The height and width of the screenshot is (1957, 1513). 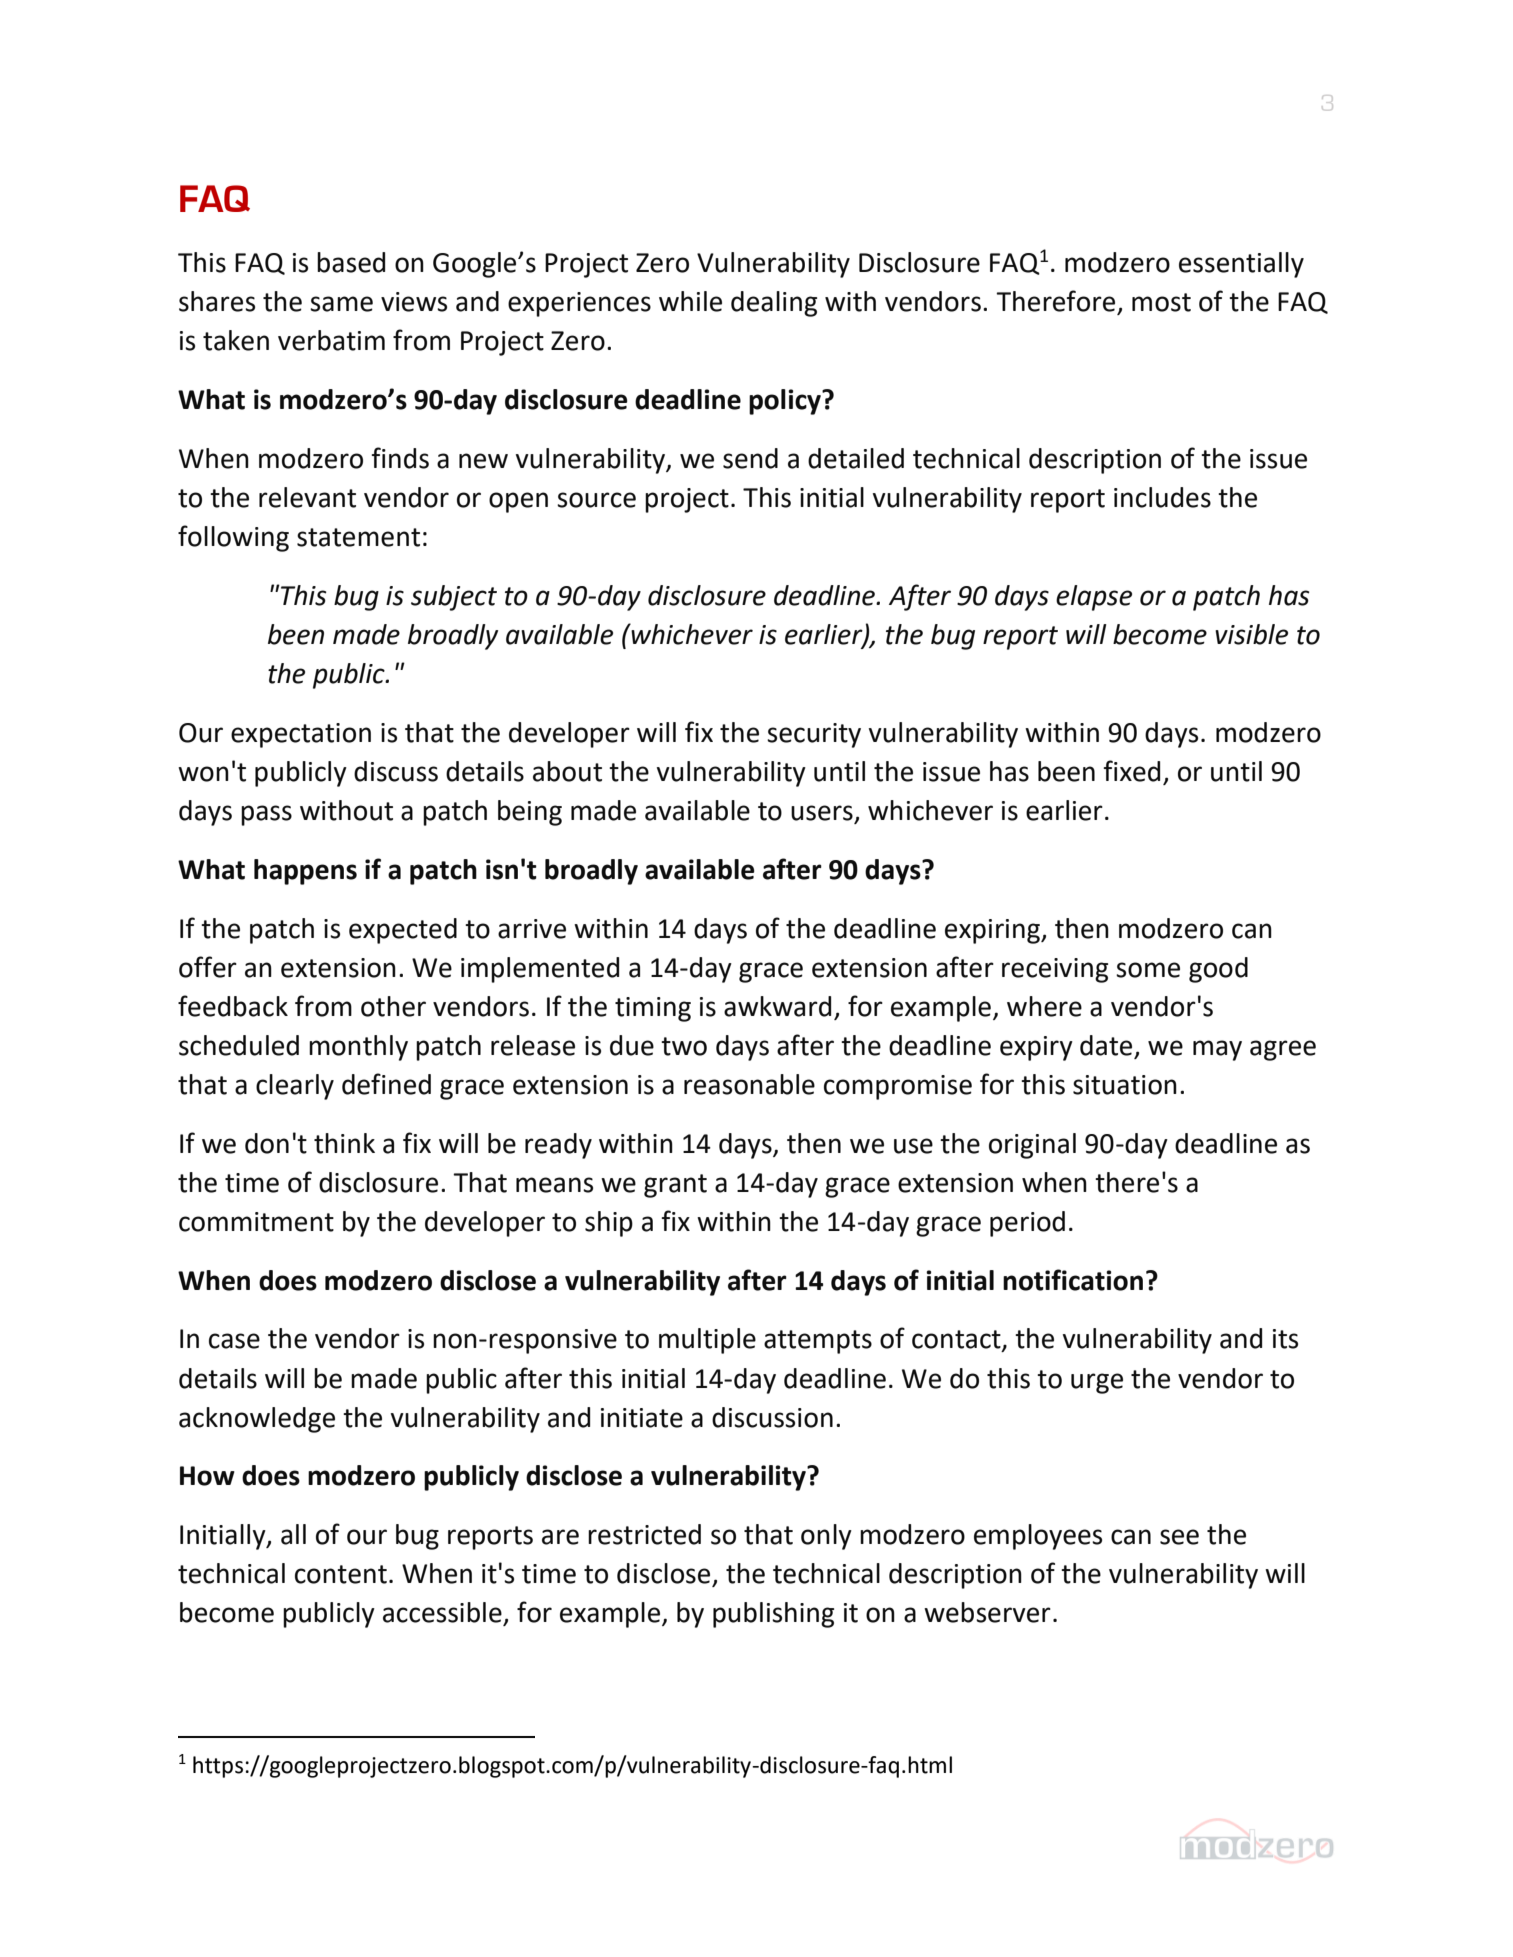 I want to click on dealing, so click(x=774, y=304).
